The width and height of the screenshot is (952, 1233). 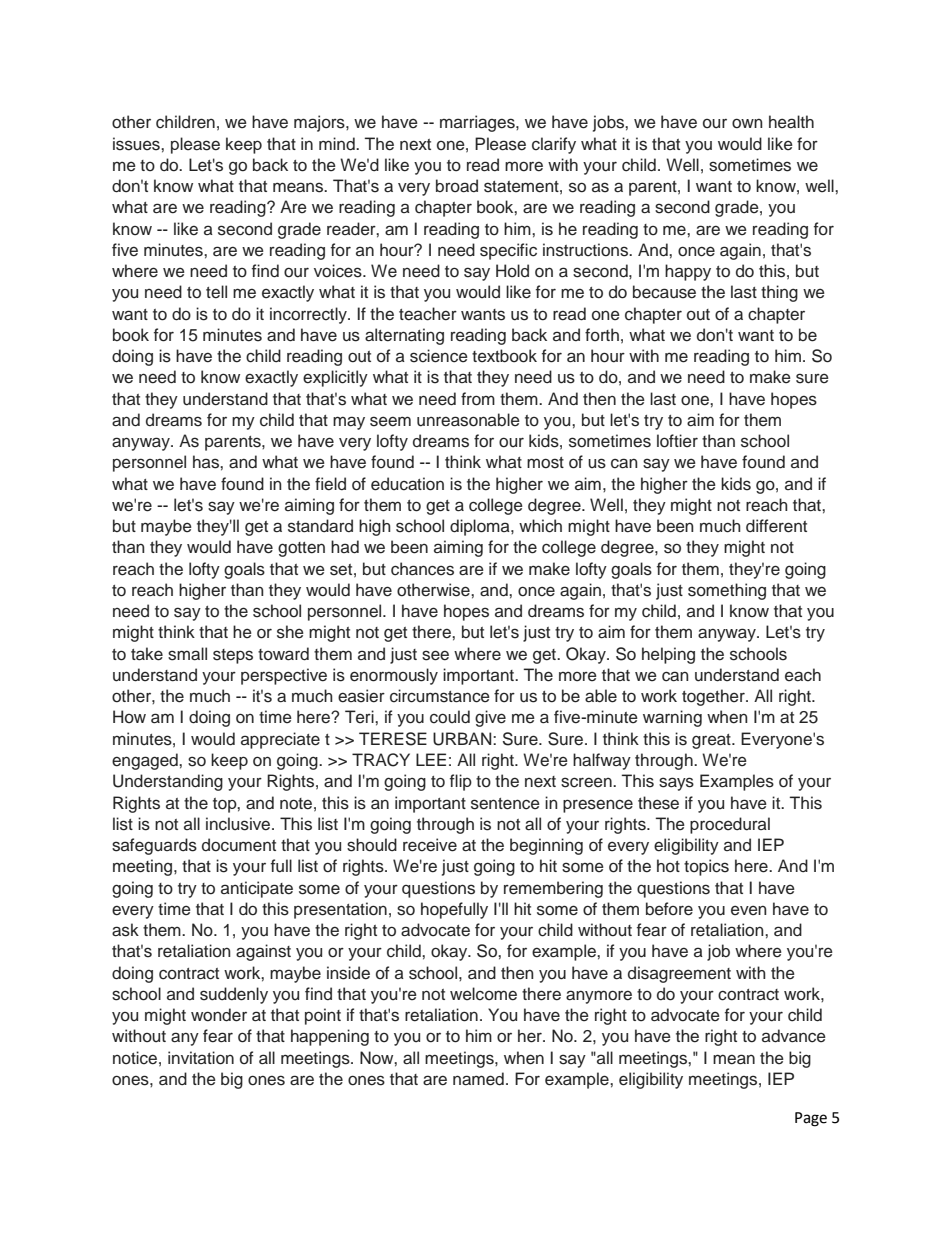 What do you see at coordinates (201, 1058) in the screenshot?
I see `invitation` at bounding box center [201, 1058].
